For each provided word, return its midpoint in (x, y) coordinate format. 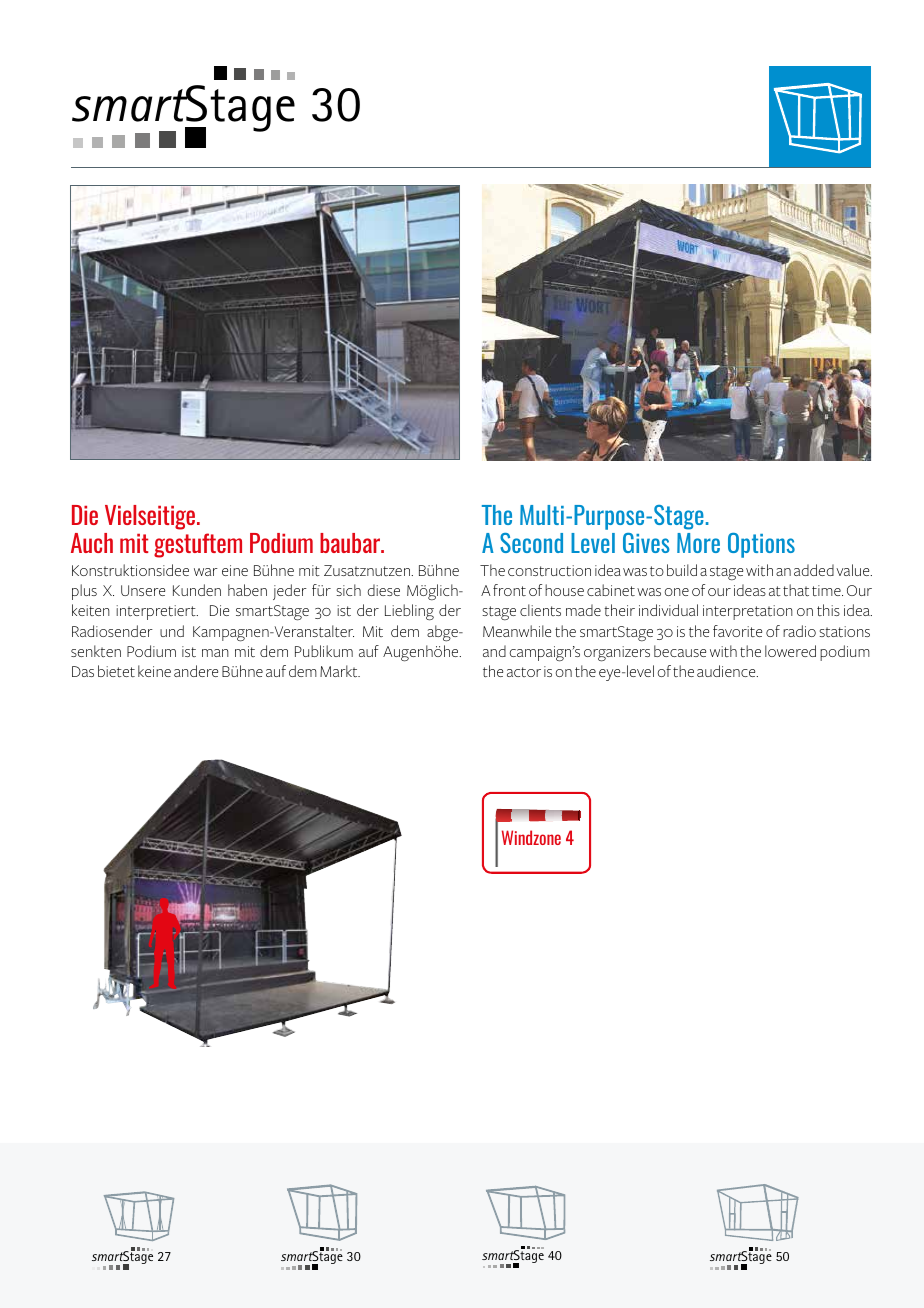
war (206, 572)
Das (83, 671)
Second (531, 543)
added (814, 570)
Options (761, 545)
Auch (92, 543)
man (215, 653)
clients (540, 610)
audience (727, 671)
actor (524, 672)
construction (549, 570)
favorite (737, 631)
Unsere (143, 590)
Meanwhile (517, 631)
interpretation (748, 612)
